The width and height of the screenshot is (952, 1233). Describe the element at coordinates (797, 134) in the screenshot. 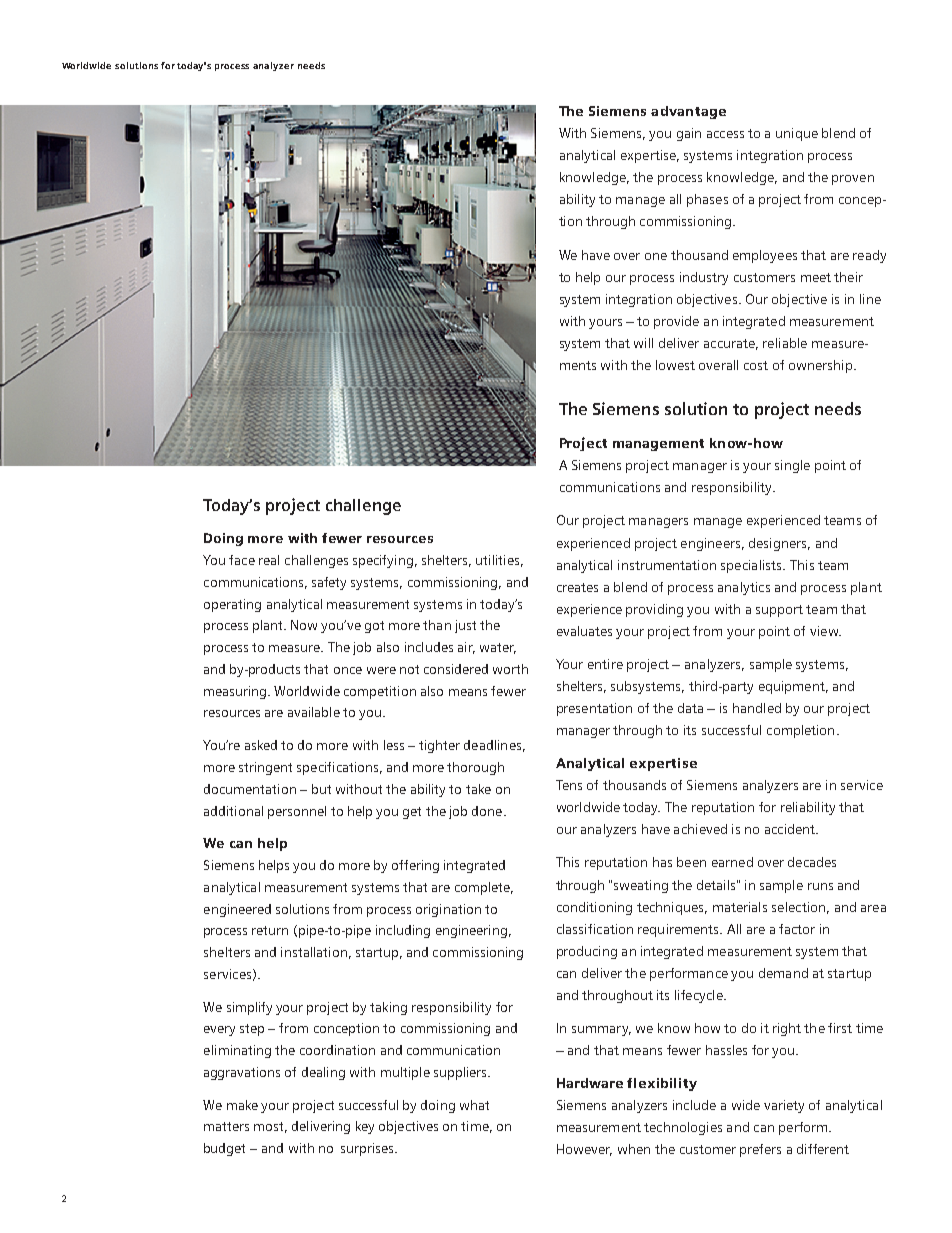

I see `unique` at that location.
